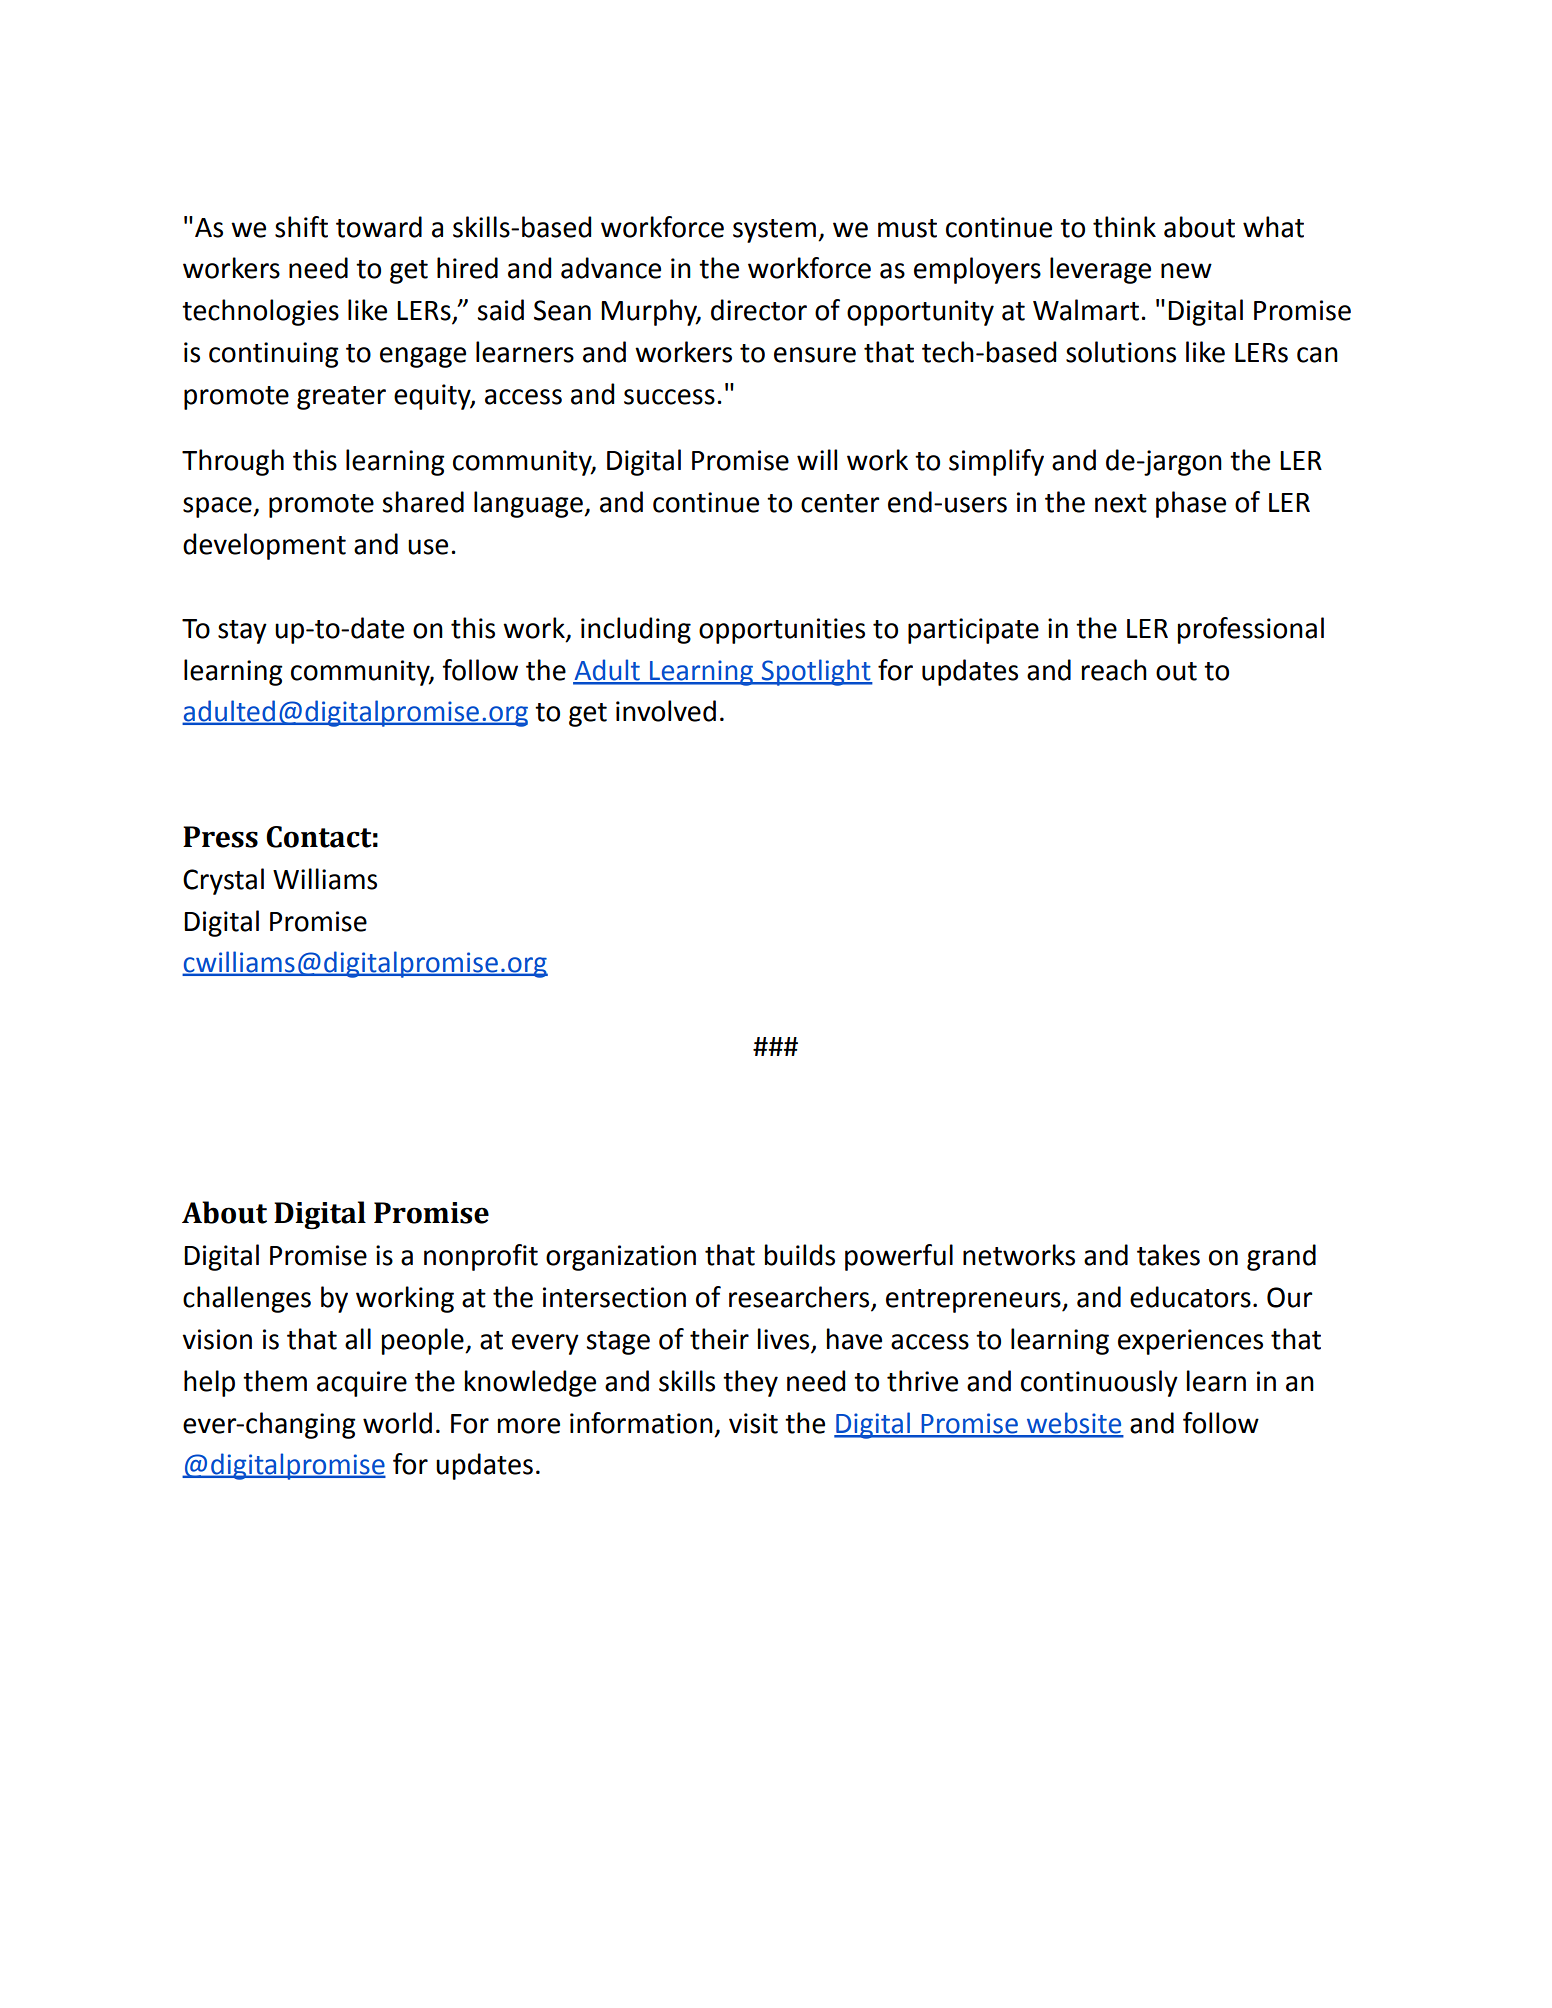  What do you see at coordinates (774, 231) in the document?
I see `system` at bounding box center [774, 231].
